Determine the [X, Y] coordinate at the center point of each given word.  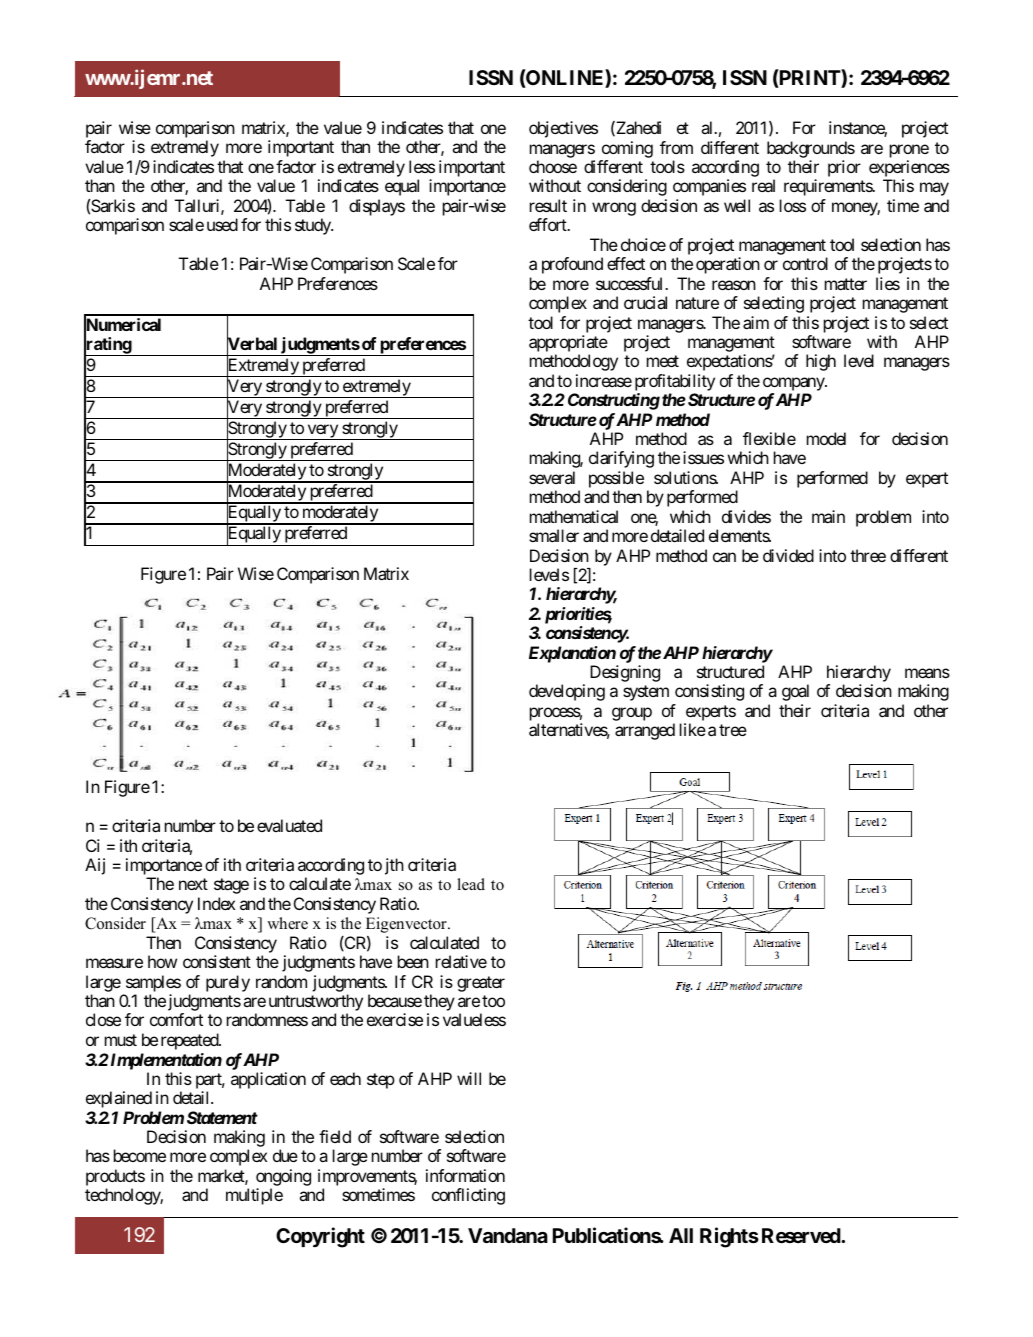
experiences [909, 170]
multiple [254, 1196]
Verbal [252, 344]
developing [567, 692]
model [826, 438]
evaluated [289, 825]
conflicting [468, 1196]
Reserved [802, 1235]
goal [795, 692]
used [222, 224]
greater [481, 984]
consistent [217, 961]
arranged [645, 731]
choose [553, 166]
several [552, 477]
